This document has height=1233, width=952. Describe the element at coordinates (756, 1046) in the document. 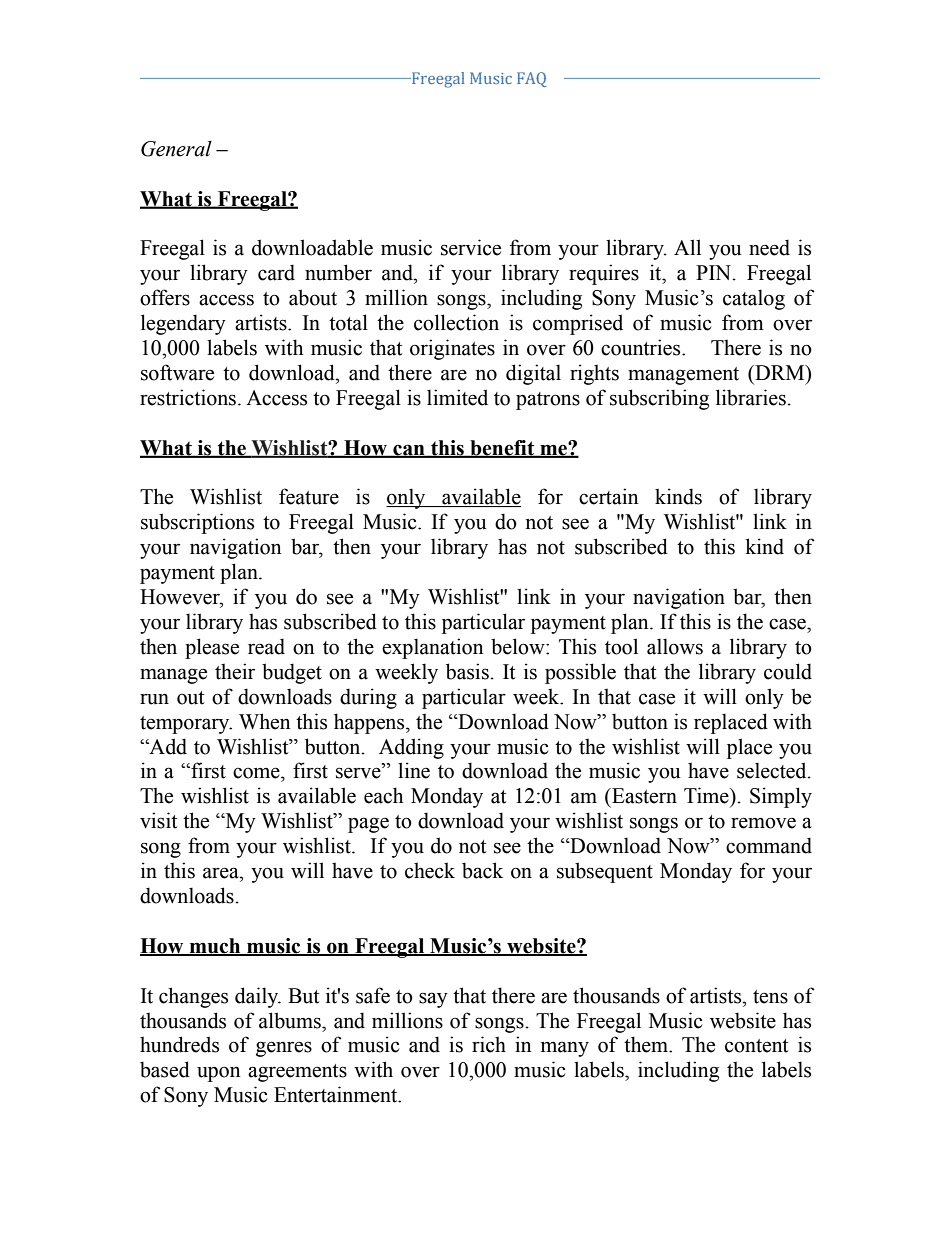

I see `content` at that location.
